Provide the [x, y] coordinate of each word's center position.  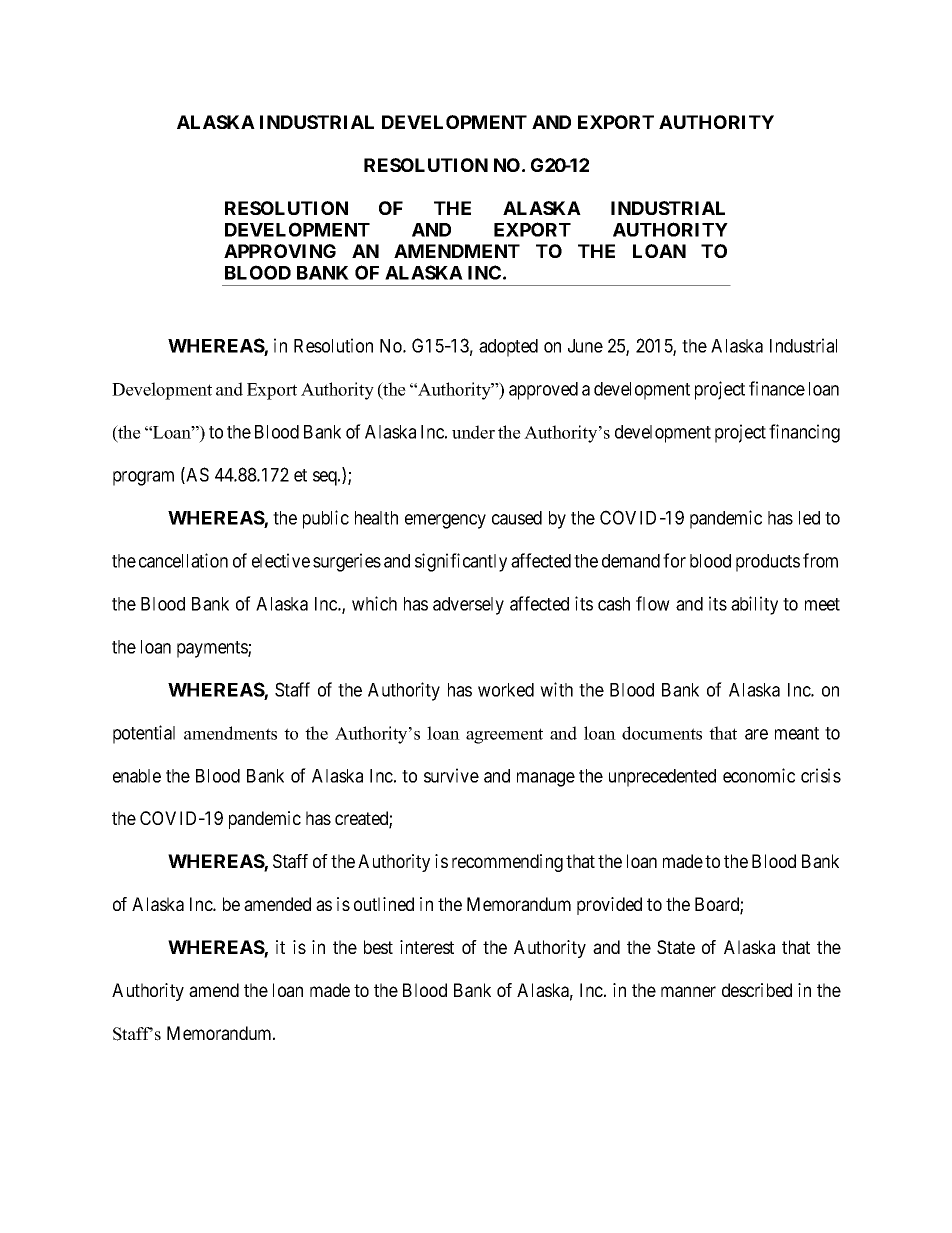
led [809, 518]
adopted [508, 348]
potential [144, 734]
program [143, 478]
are [756, 734]
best [378, 947]
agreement [504, 736]
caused [517, 518]
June [585, 346]
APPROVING [280, 251]
